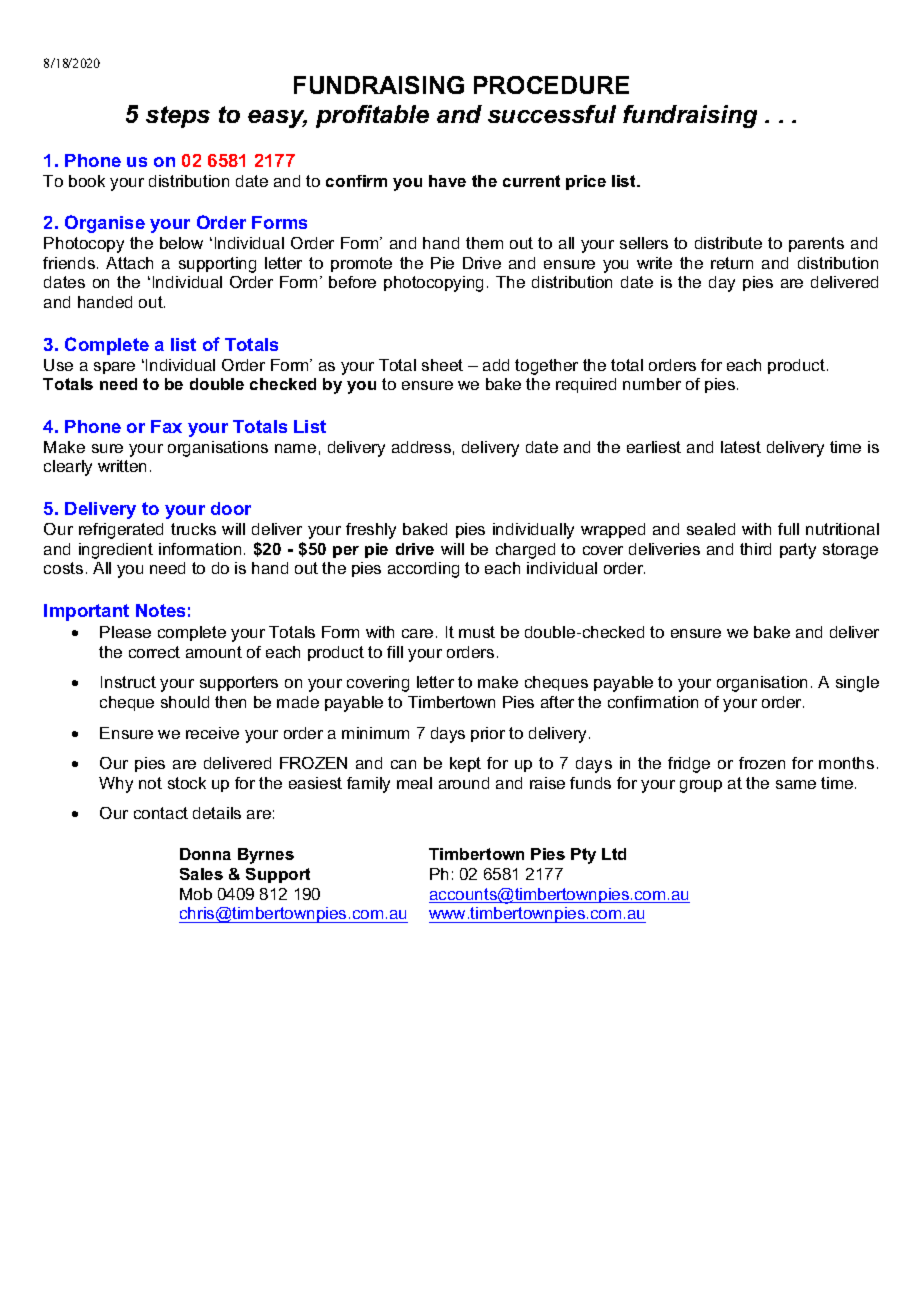  What do you see at coordinates (372, 116) in the document?
I see `profitable` at bounding box center [372, 116].
